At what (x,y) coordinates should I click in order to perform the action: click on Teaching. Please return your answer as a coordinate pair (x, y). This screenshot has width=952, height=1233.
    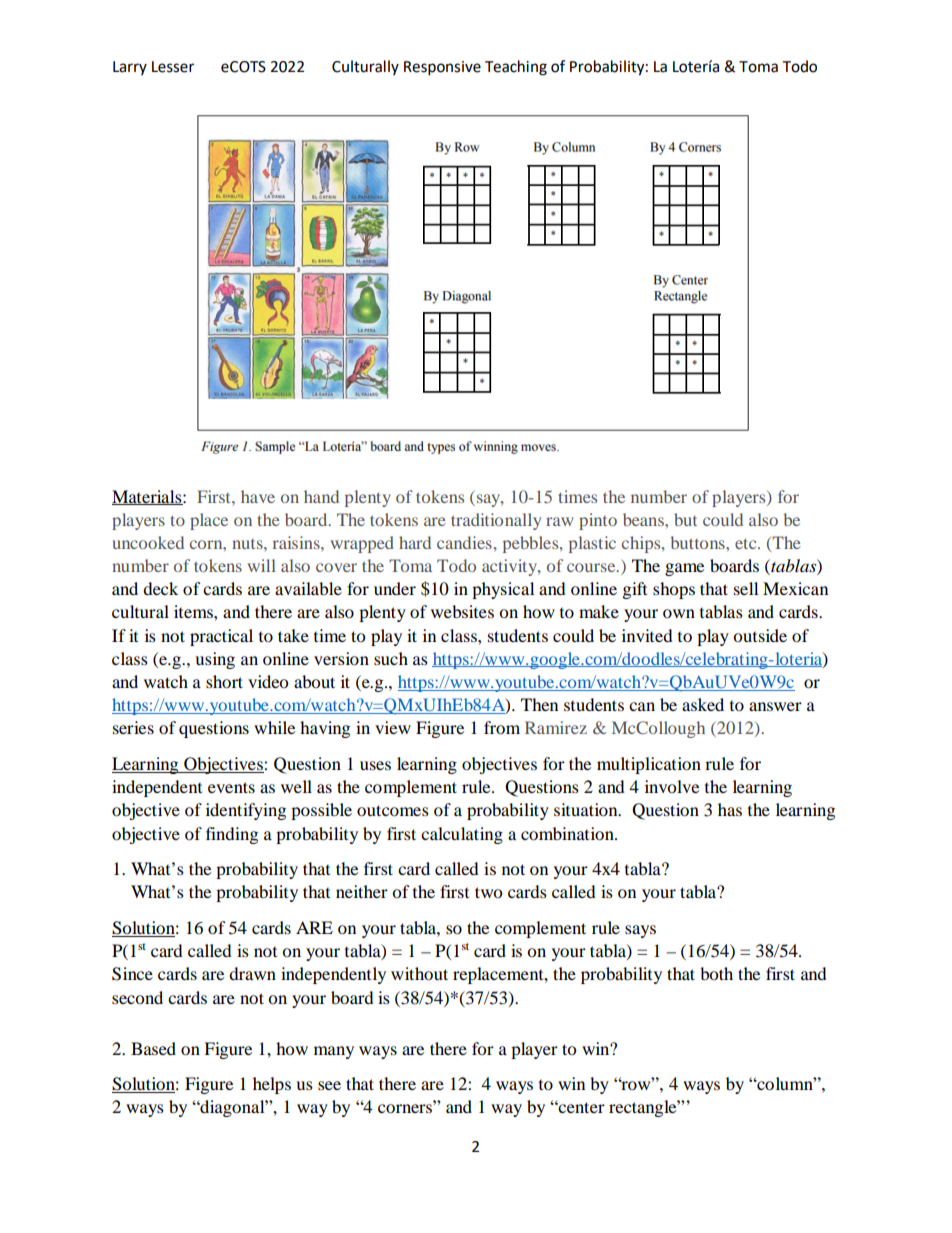
    Looking at the image, I should click on (516, 68).
